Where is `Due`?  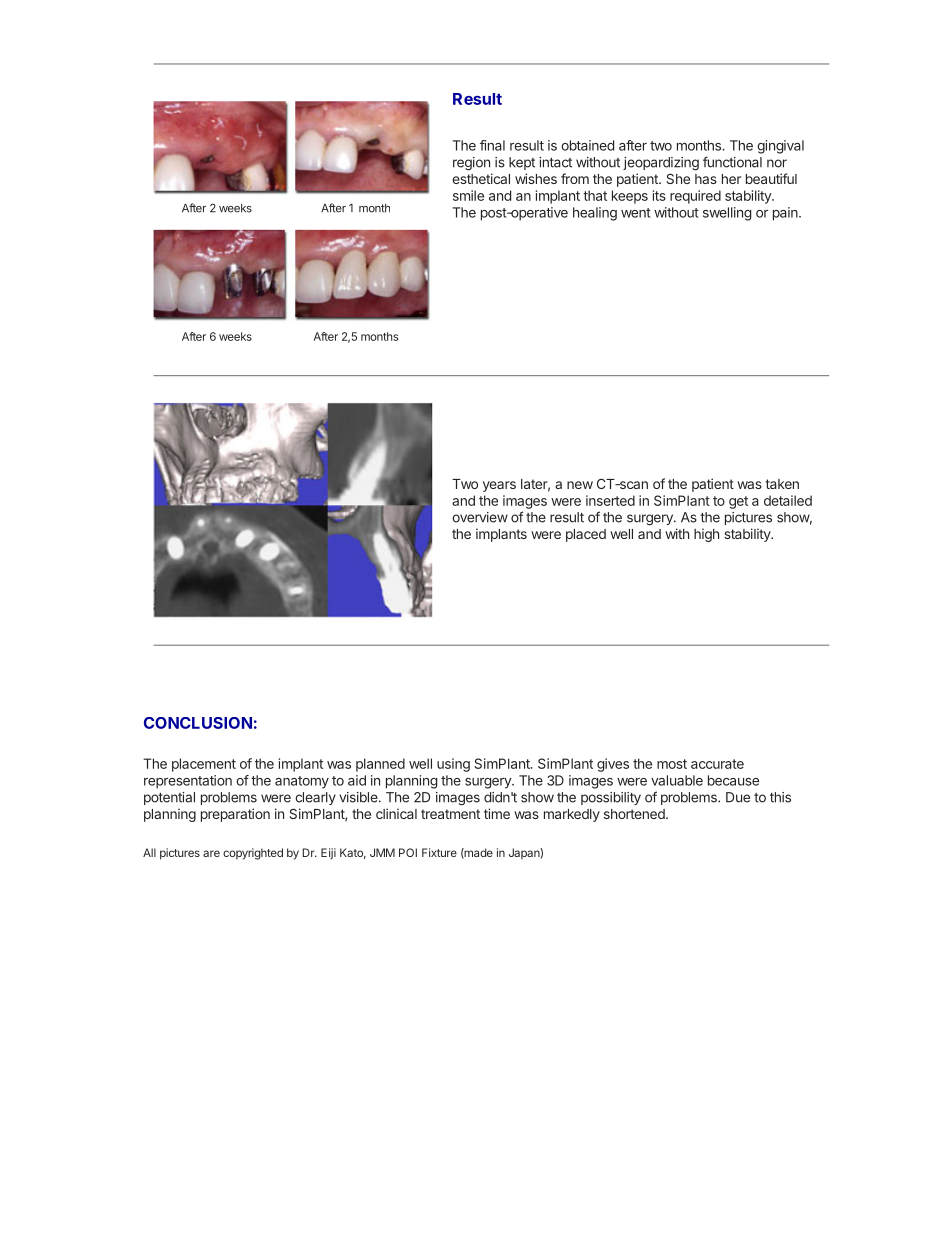 Due is located at coordinates (738, 797).
